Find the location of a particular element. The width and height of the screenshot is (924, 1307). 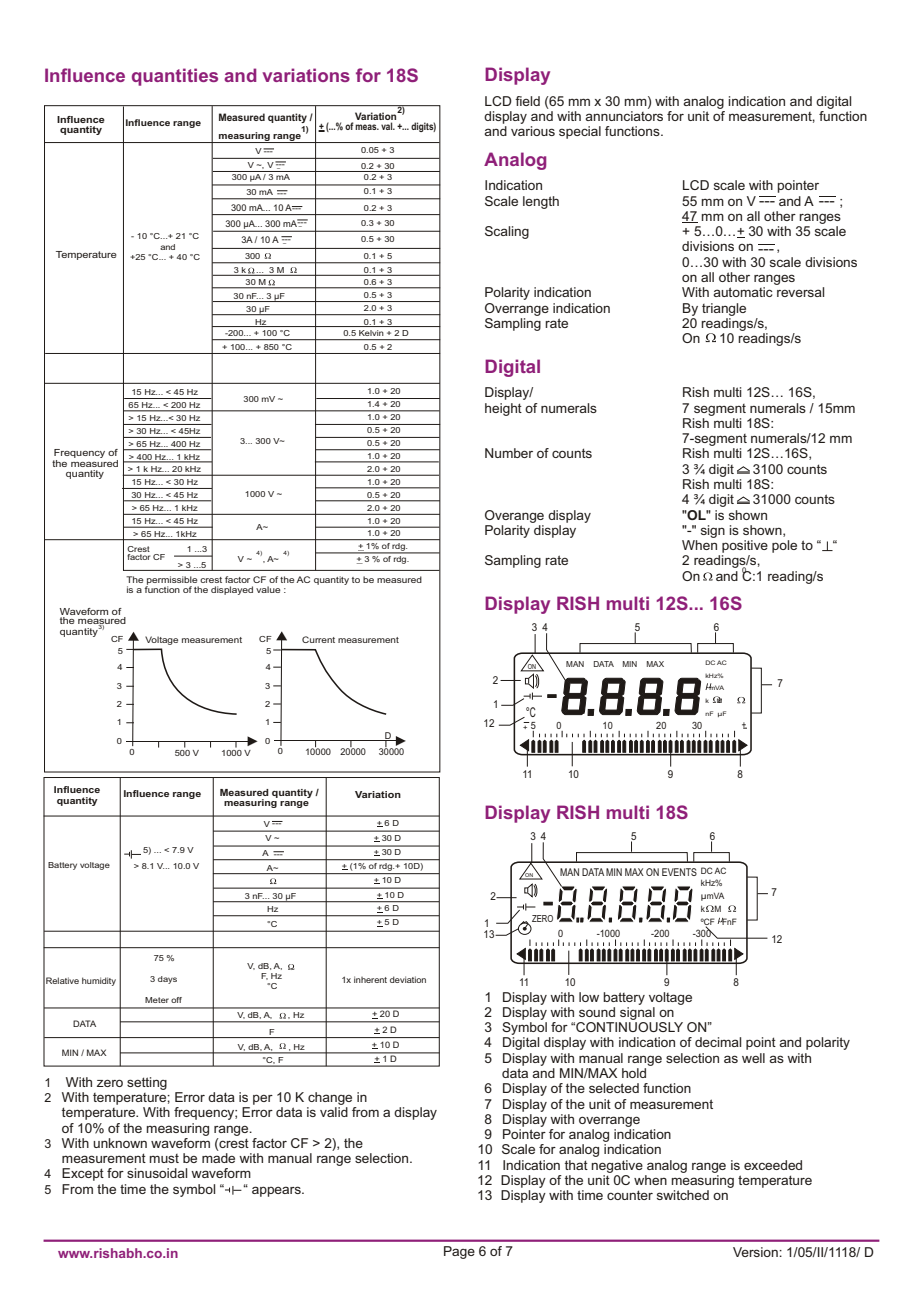

annunciators is located at coordinates (624, 116).
